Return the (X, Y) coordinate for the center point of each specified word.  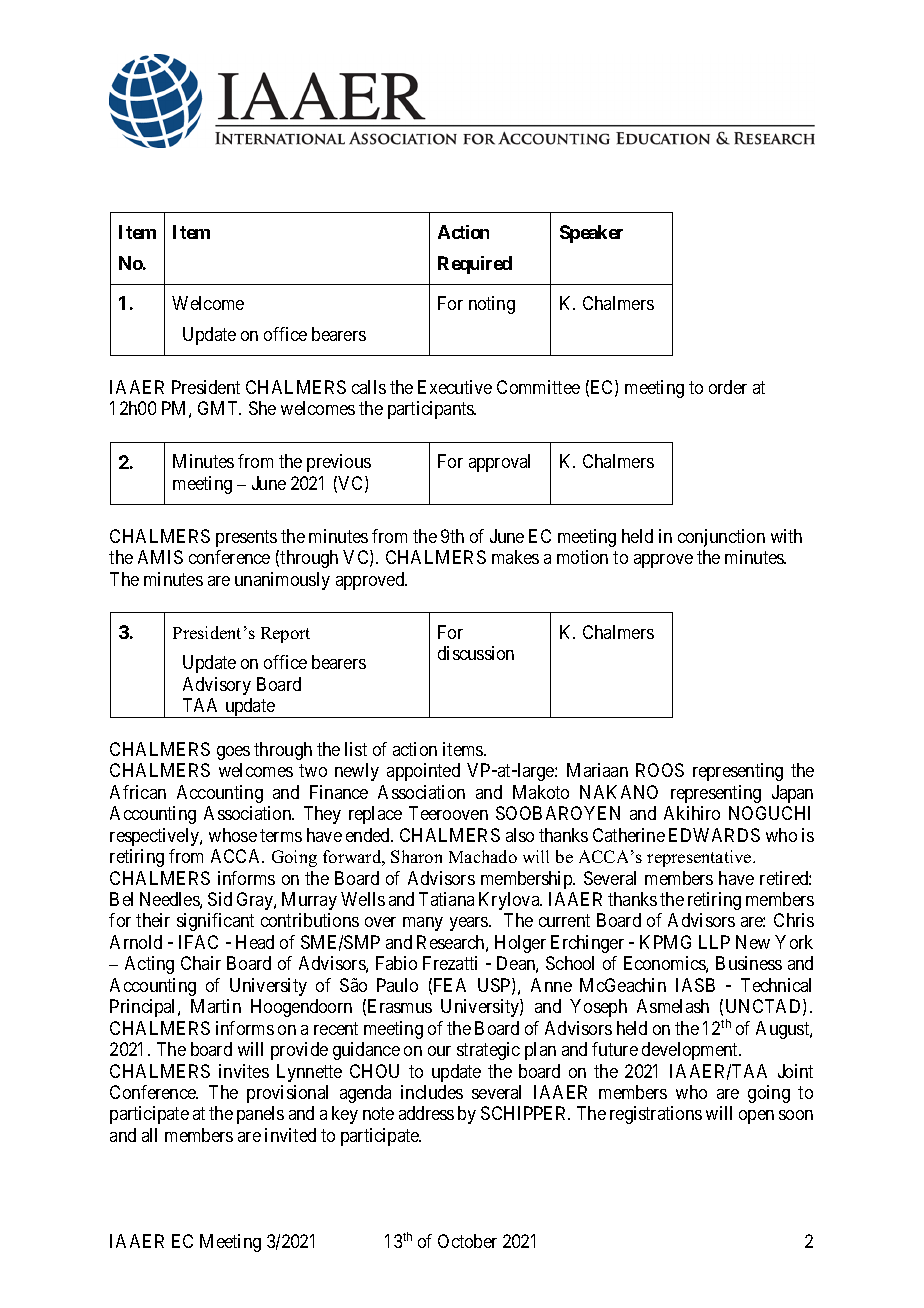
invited (290, 1135)
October (467, 1241)
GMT (219, 408)
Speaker (591, 234)
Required (475, 265)
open (756, 1117)
